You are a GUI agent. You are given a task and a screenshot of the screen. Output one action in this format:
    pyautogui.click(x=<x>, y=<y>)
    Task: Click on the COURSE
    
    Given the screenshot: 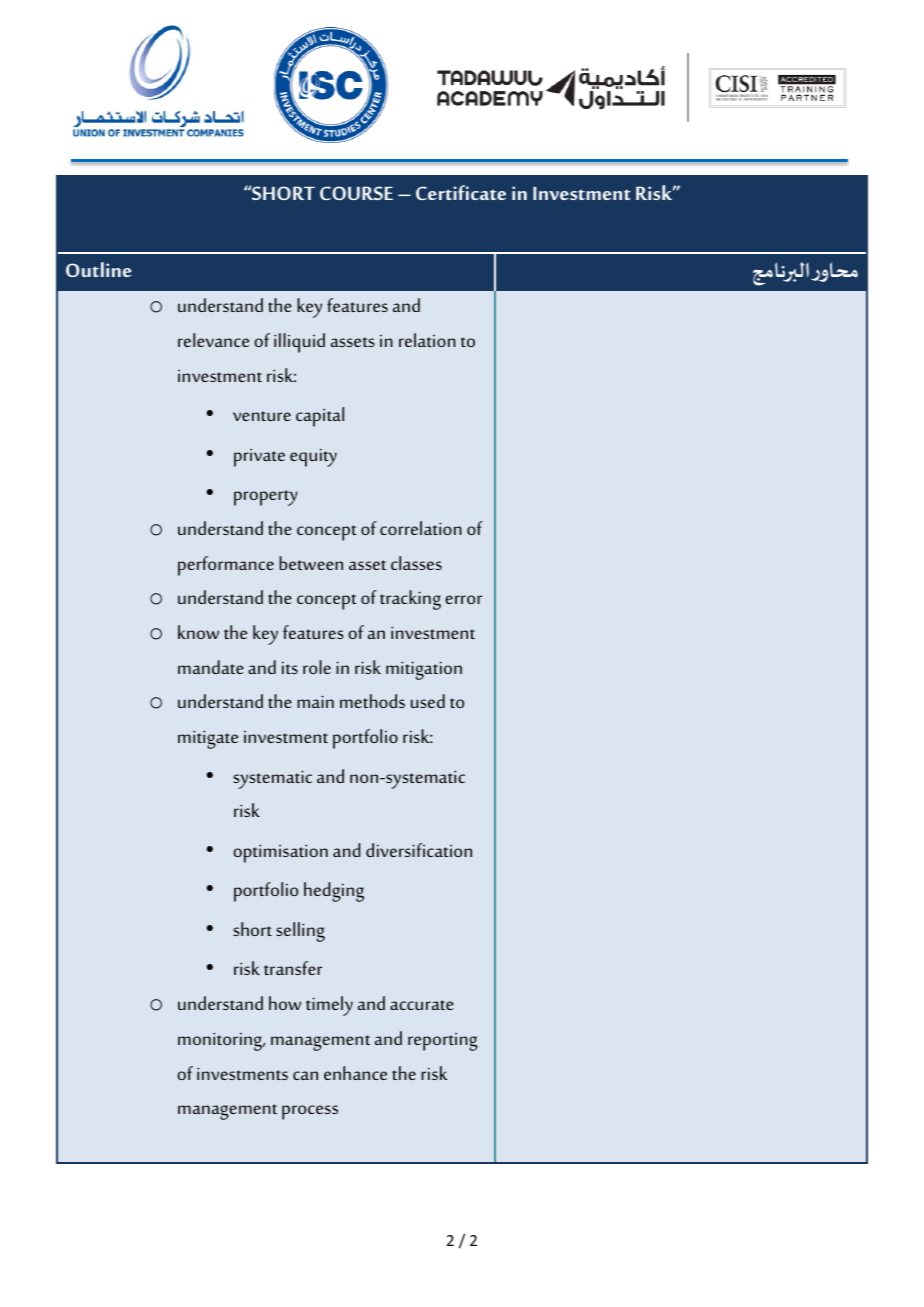 What is the action you would take?
    pyautogui.click(x=356, y=193)
